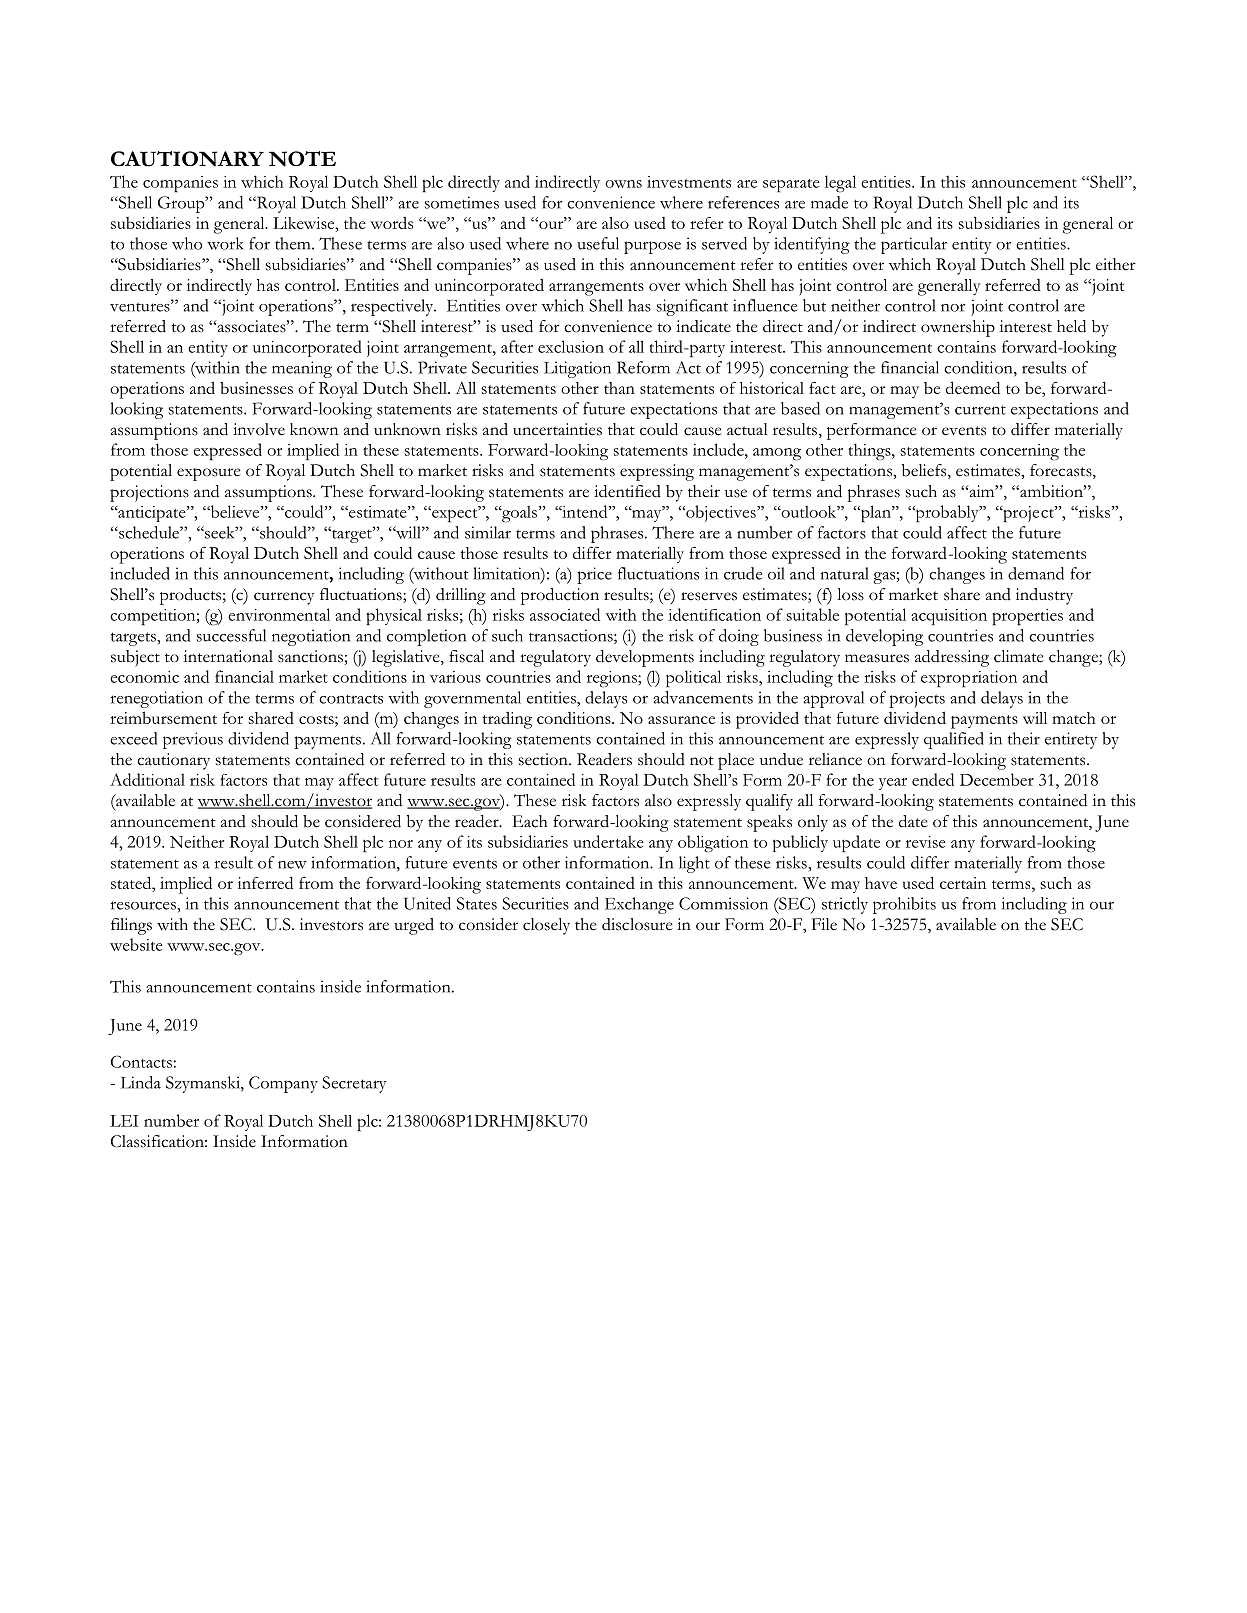  I want to click on addressing, so click(952, 658).
